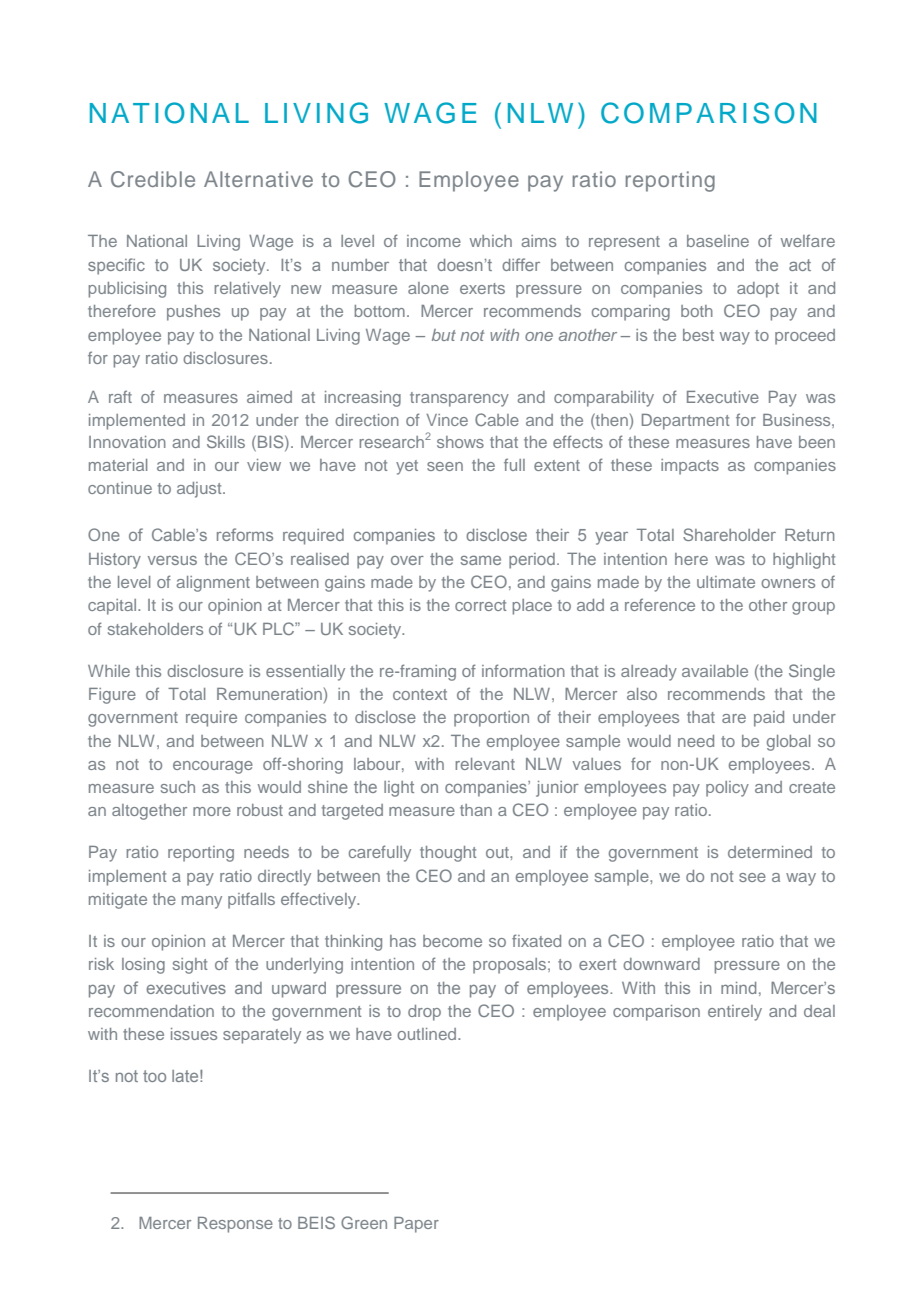 This screenshot has height=1308, width=924. What do you see at coordinates (153, 179) in the screenshot?
I see `Credible` at bounding box center [153, 179].
